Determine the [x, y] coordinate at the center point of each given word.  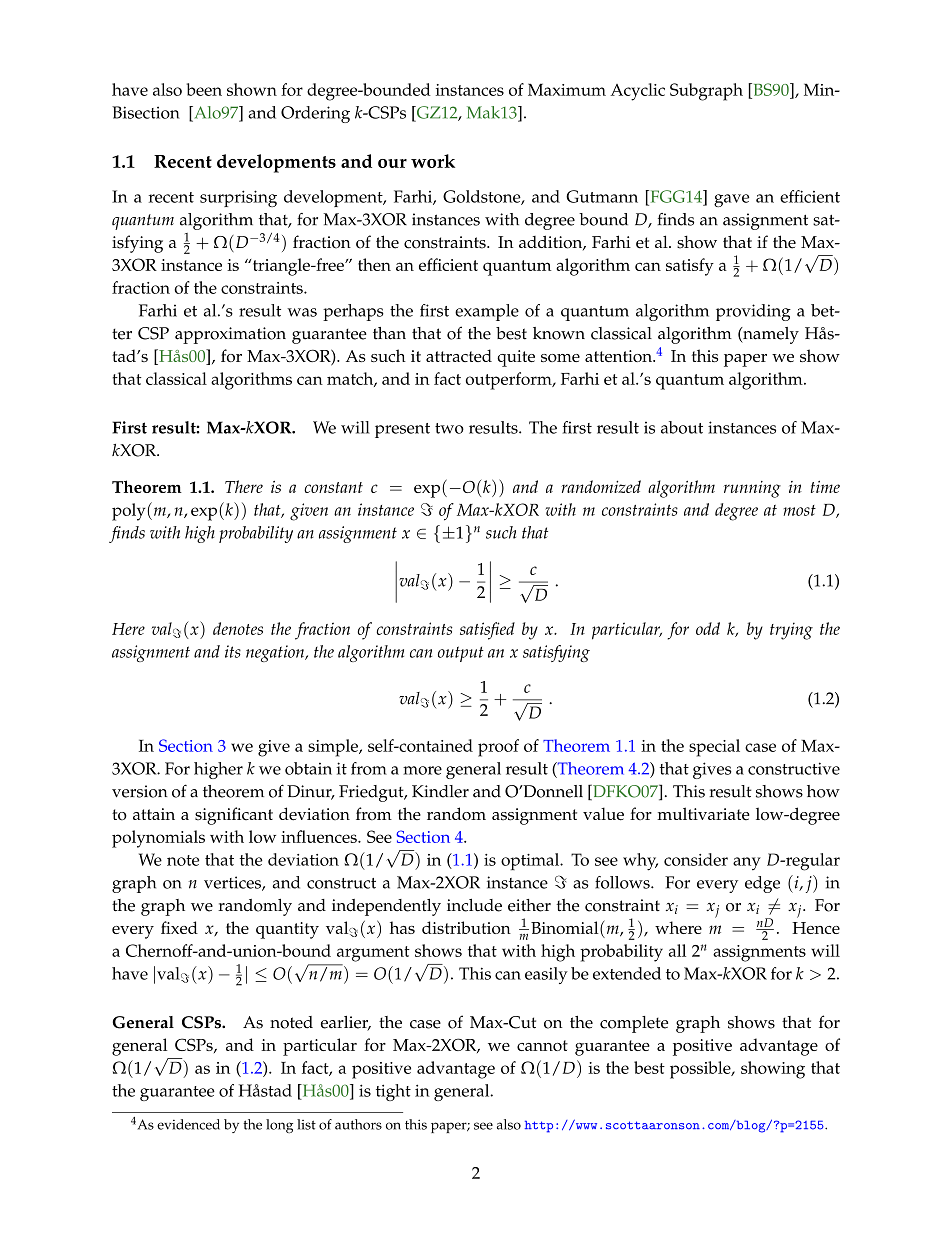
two [449, 428]
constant [333, 487]
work [433, 161]
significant [234, 816]
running [752, 489]
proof [498, 748]
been [204, 89]
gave [731, 200]
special [714, 748]
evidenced [188, 1124]
